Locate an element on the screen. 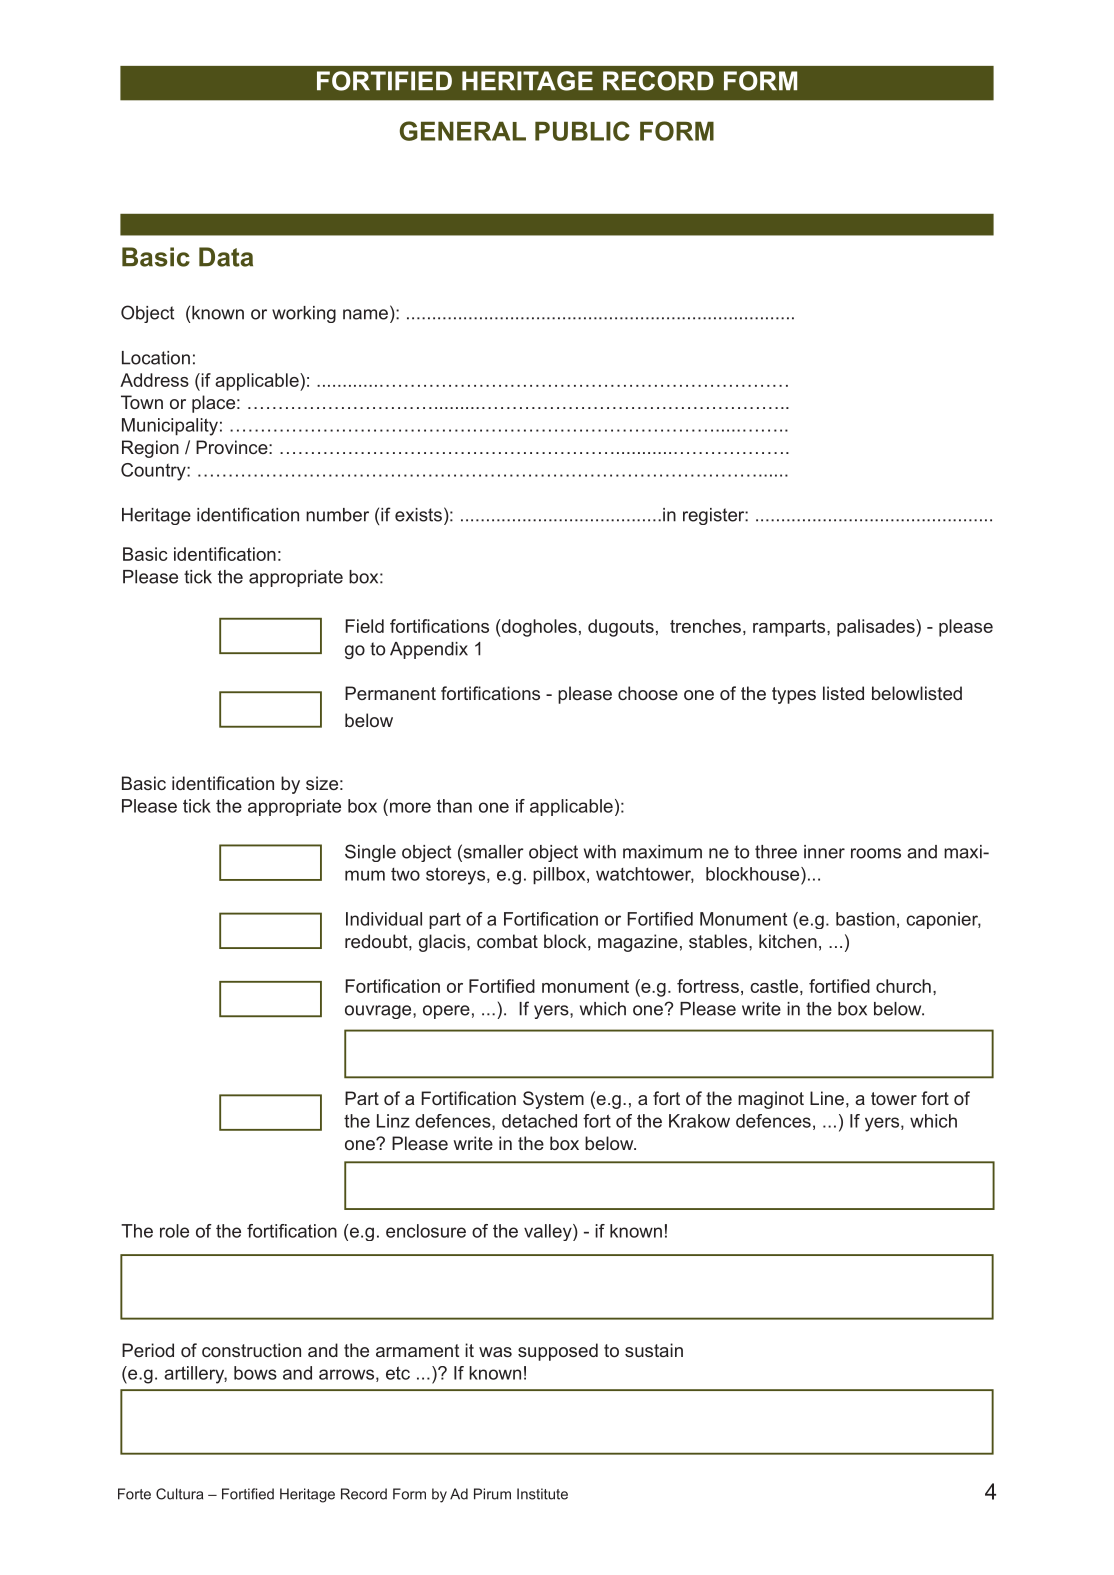  Cultura is located at coordinates (179, 1494).
